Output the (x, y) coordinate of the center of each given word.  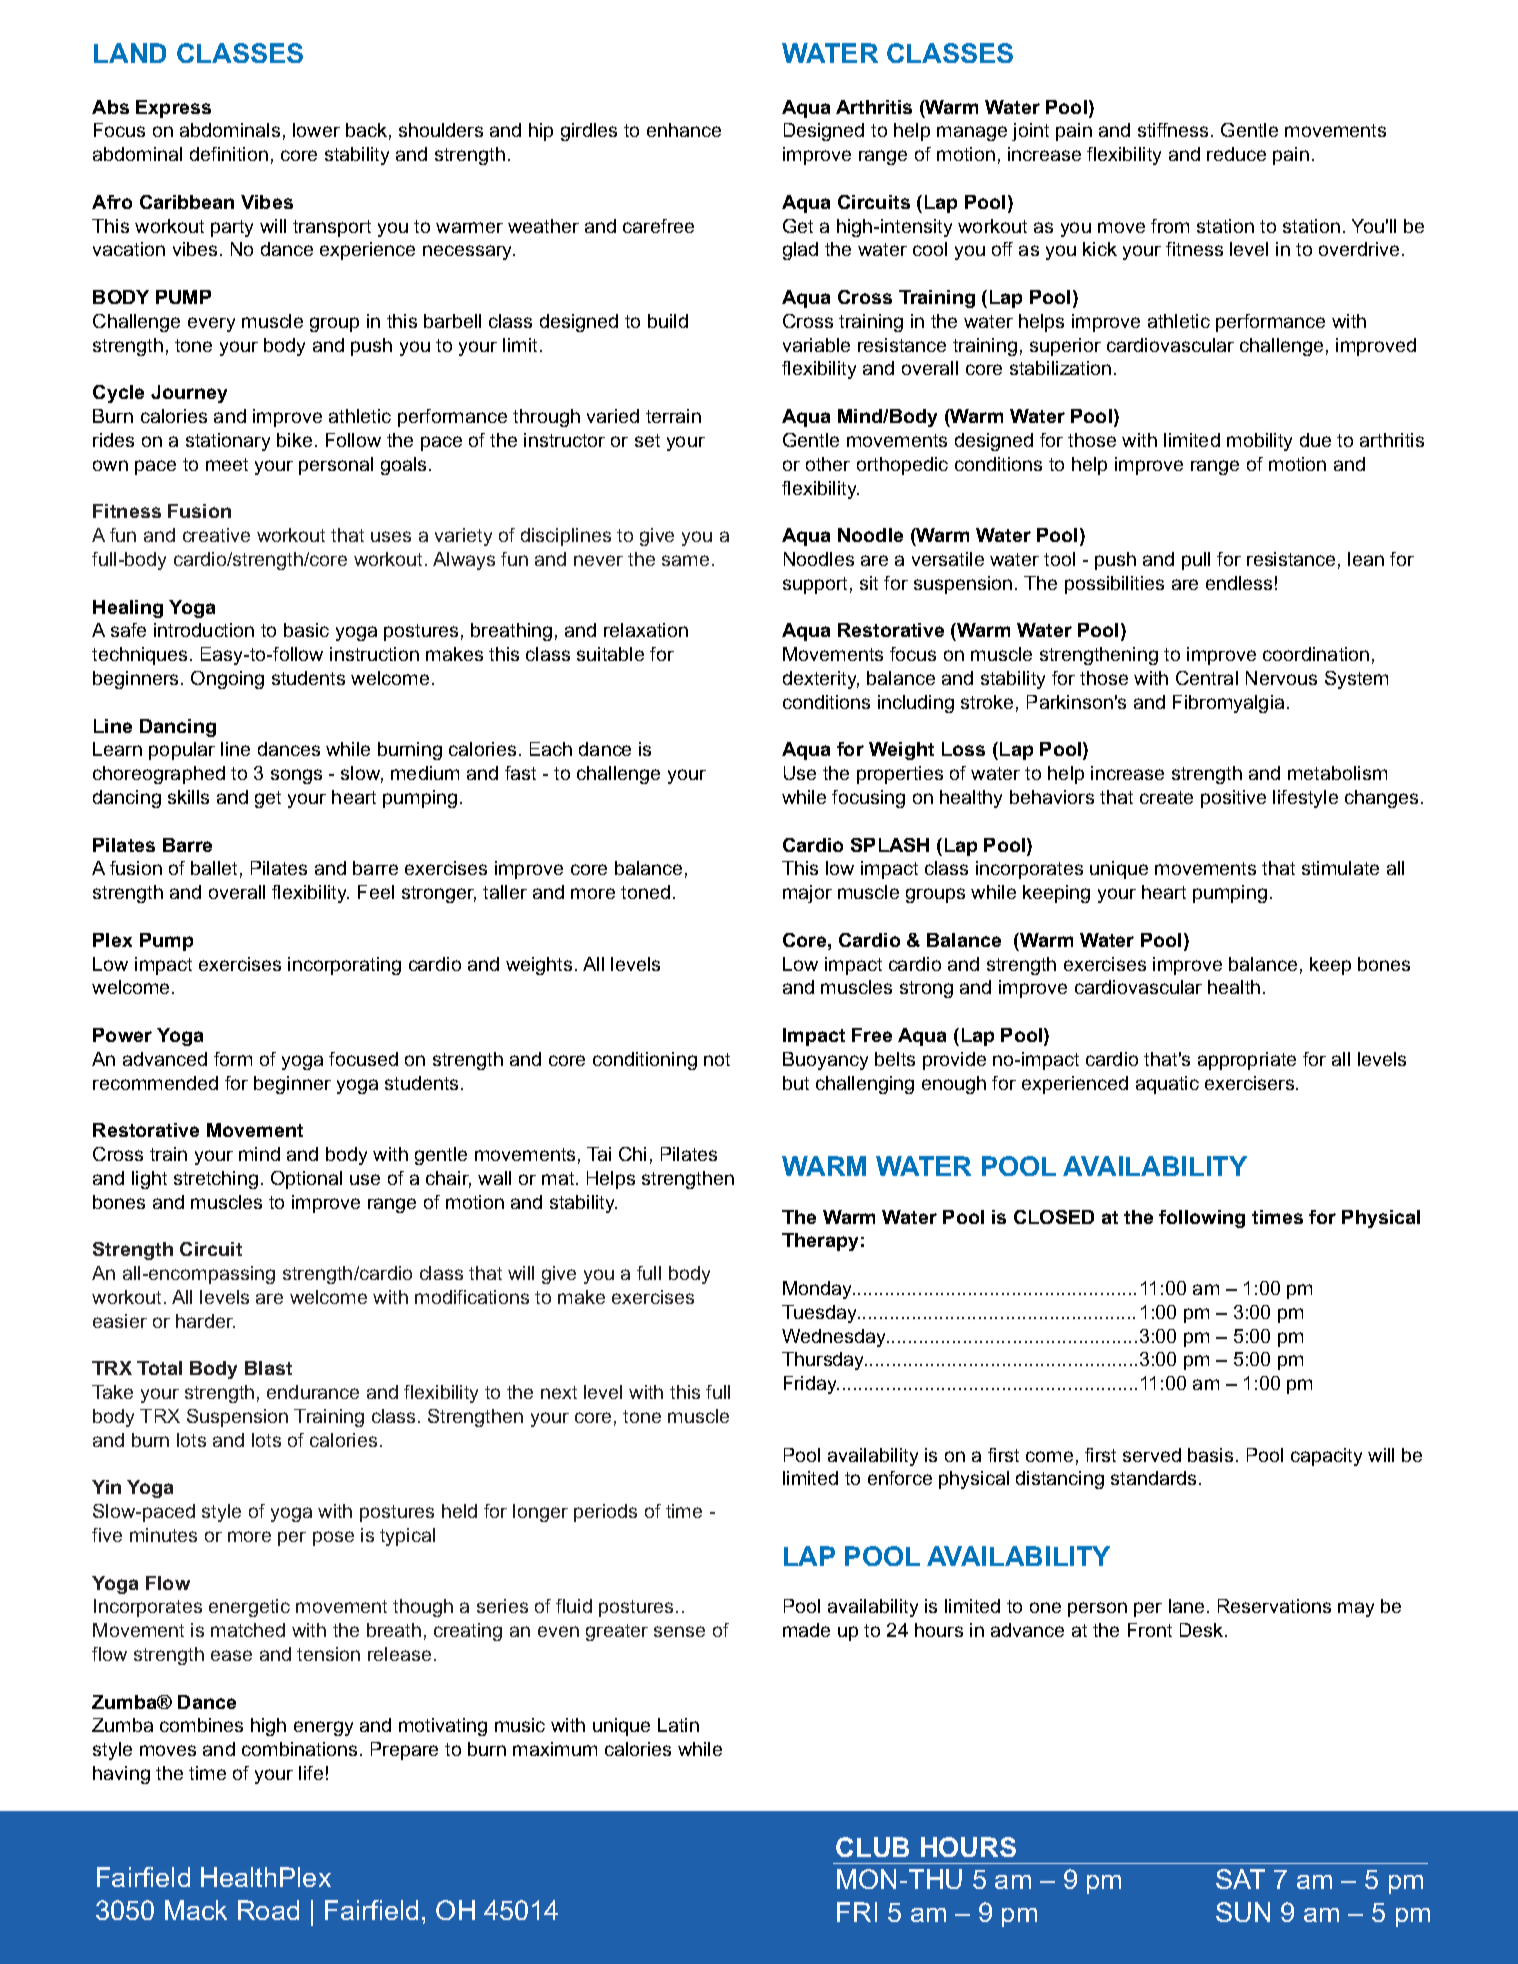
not (717, 1059)
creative (216, 535)
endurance (313, 1392)
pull (1196, 561)
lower (316, 130)
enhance (684, 130)
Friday (811, 1385)
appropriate (1247, 1061)
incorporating (344, 966)
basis (1210, 1455)
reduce (1236, 154)
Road (268, 1910)
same (685, 560)
